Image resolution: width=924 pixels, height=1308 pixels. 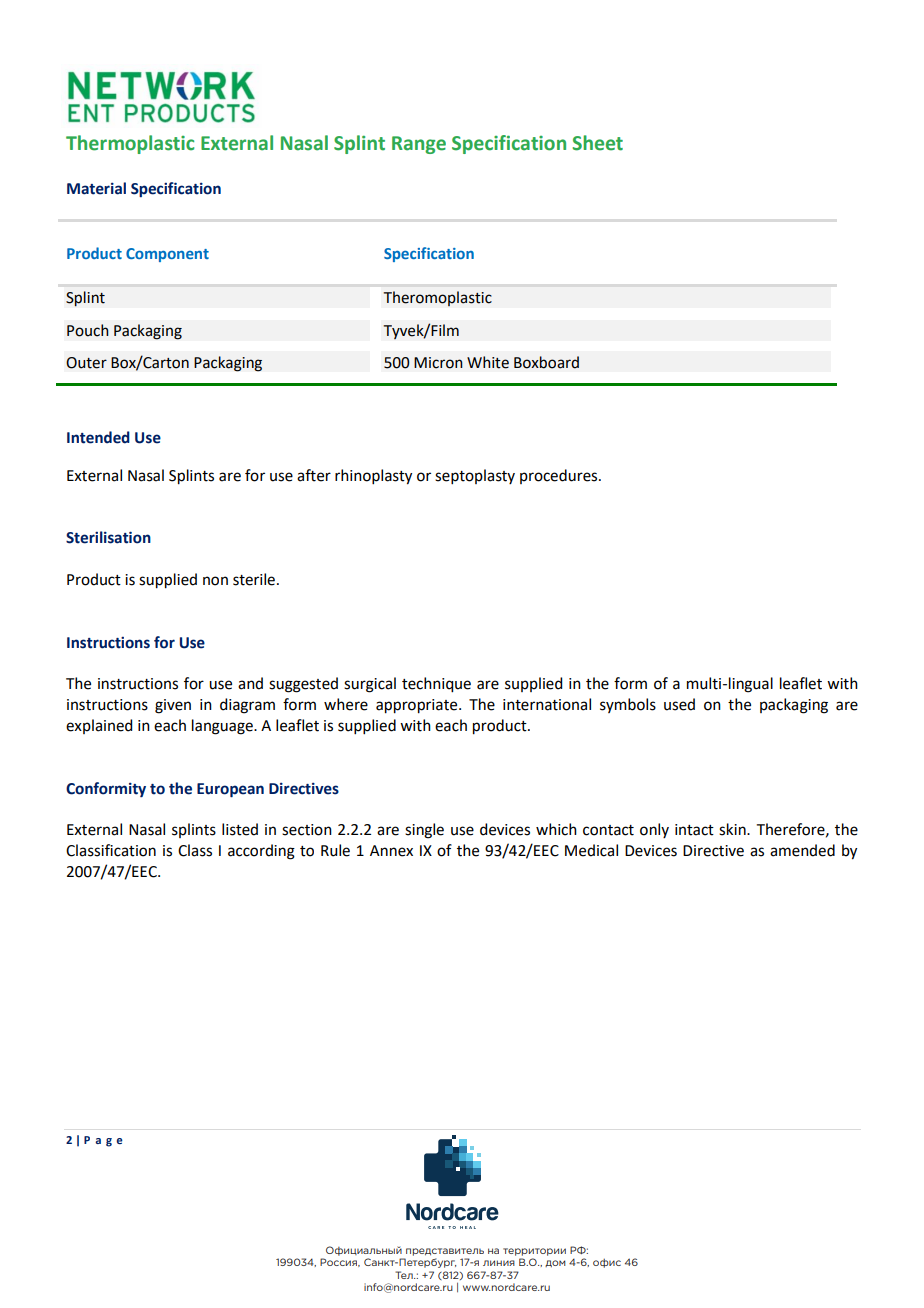 What do you see at coordinates (240, 829) in the screenshot?
I see `listed` at bounding box center [240, 829].
